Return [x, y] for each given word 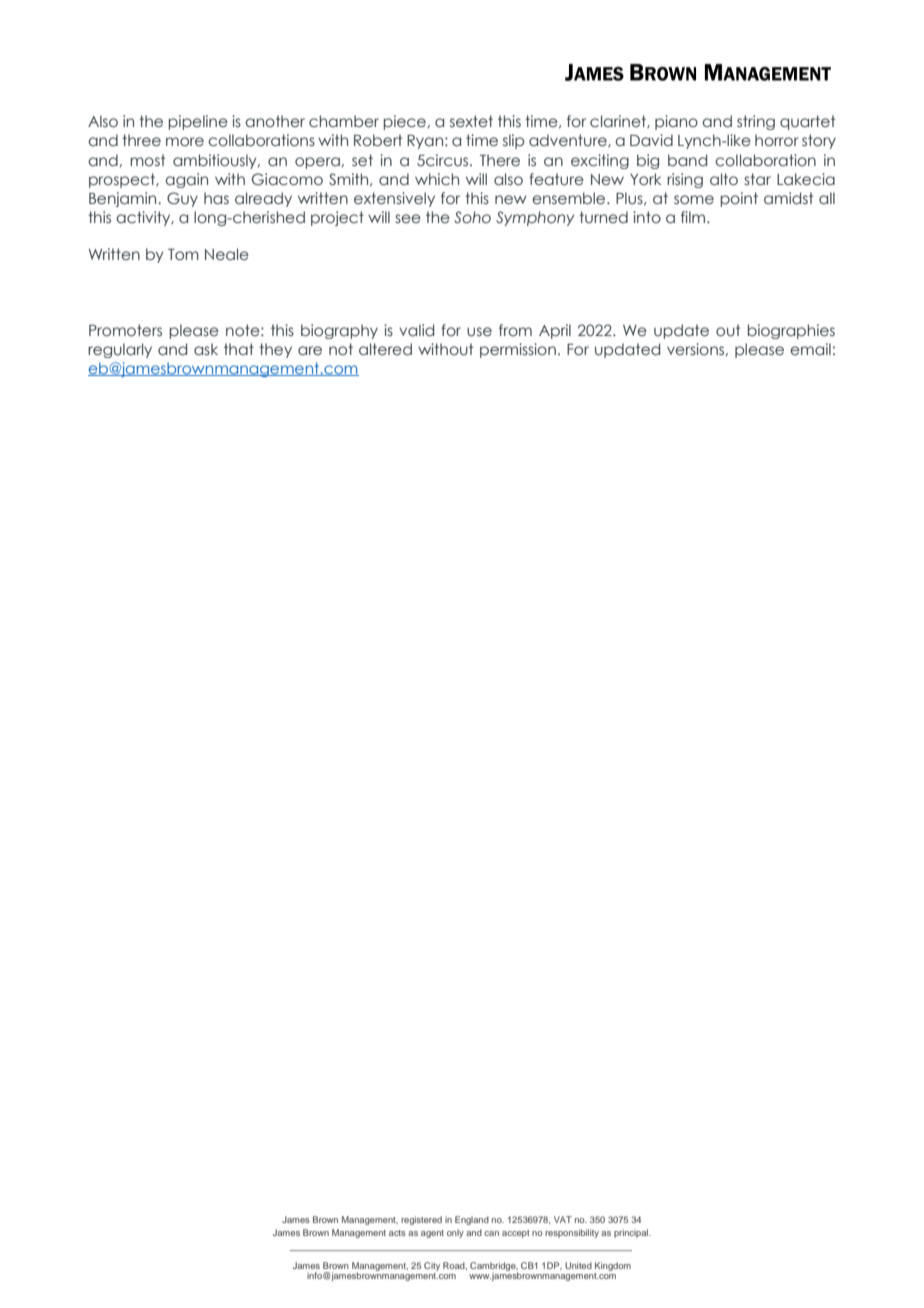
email [810, 349]
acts [397, 1233]
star [757, 179]
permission [518, 350]
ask [206, 349]
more [185, 142]
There [500, 160]
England [472, 1220]
